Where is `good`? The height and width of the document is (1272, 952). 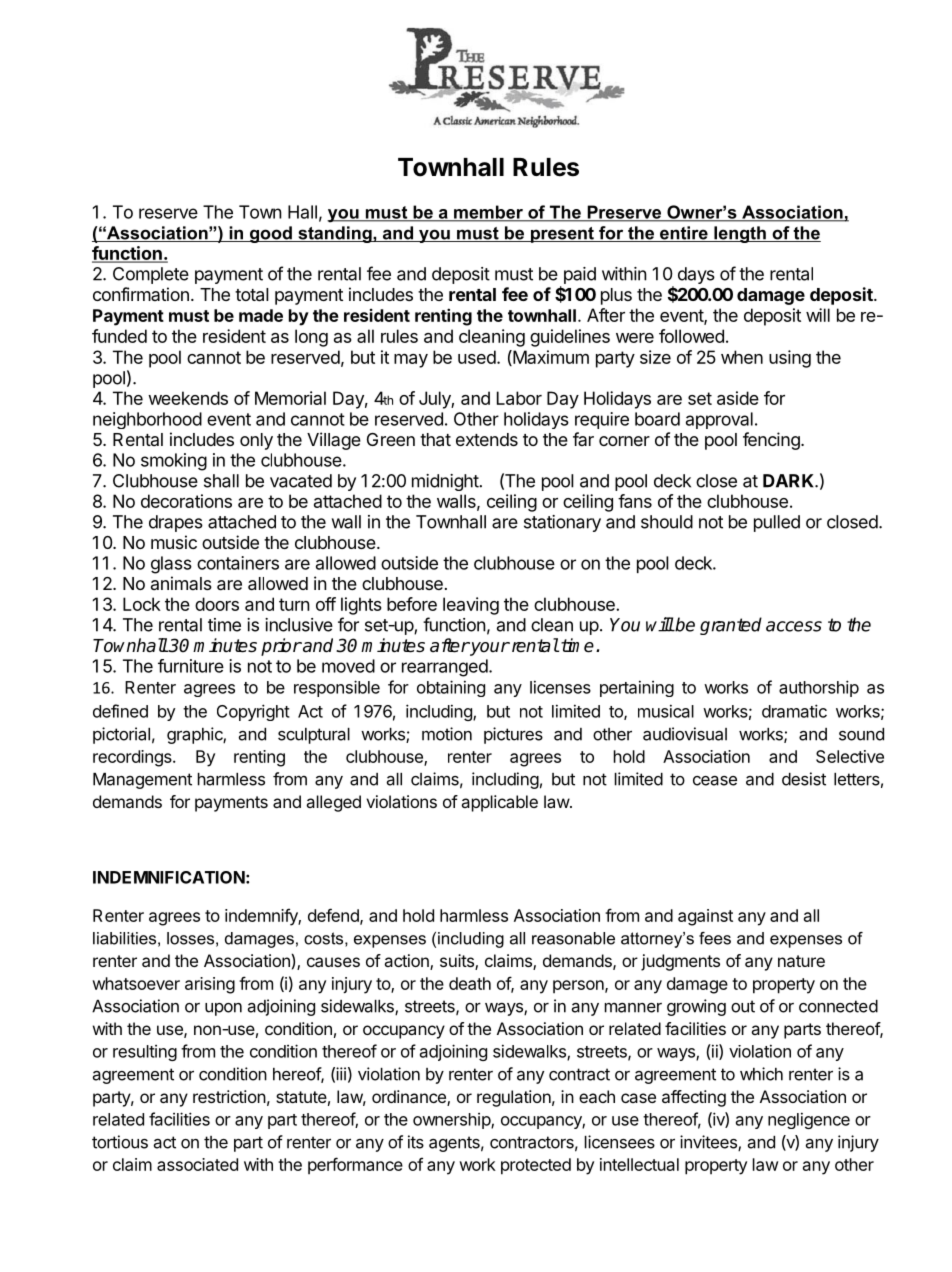
good is located at coordinates (270, 234).
